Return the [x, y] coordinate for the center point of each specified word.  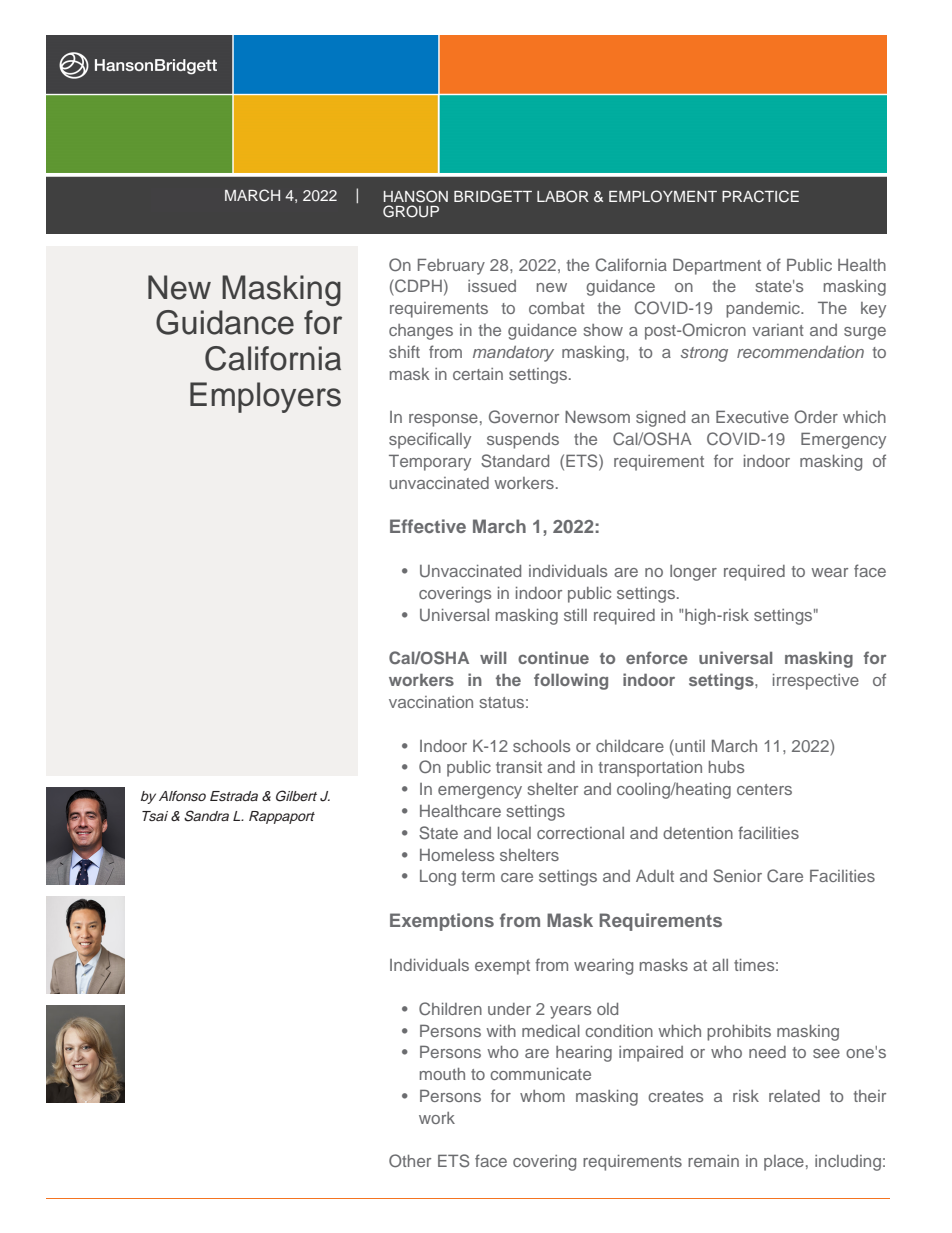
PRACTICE [760, 196]
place [784, 1163]
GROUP [411, 211]
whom [542, 1096]
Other [410, 1160]
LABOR [563, 196]
